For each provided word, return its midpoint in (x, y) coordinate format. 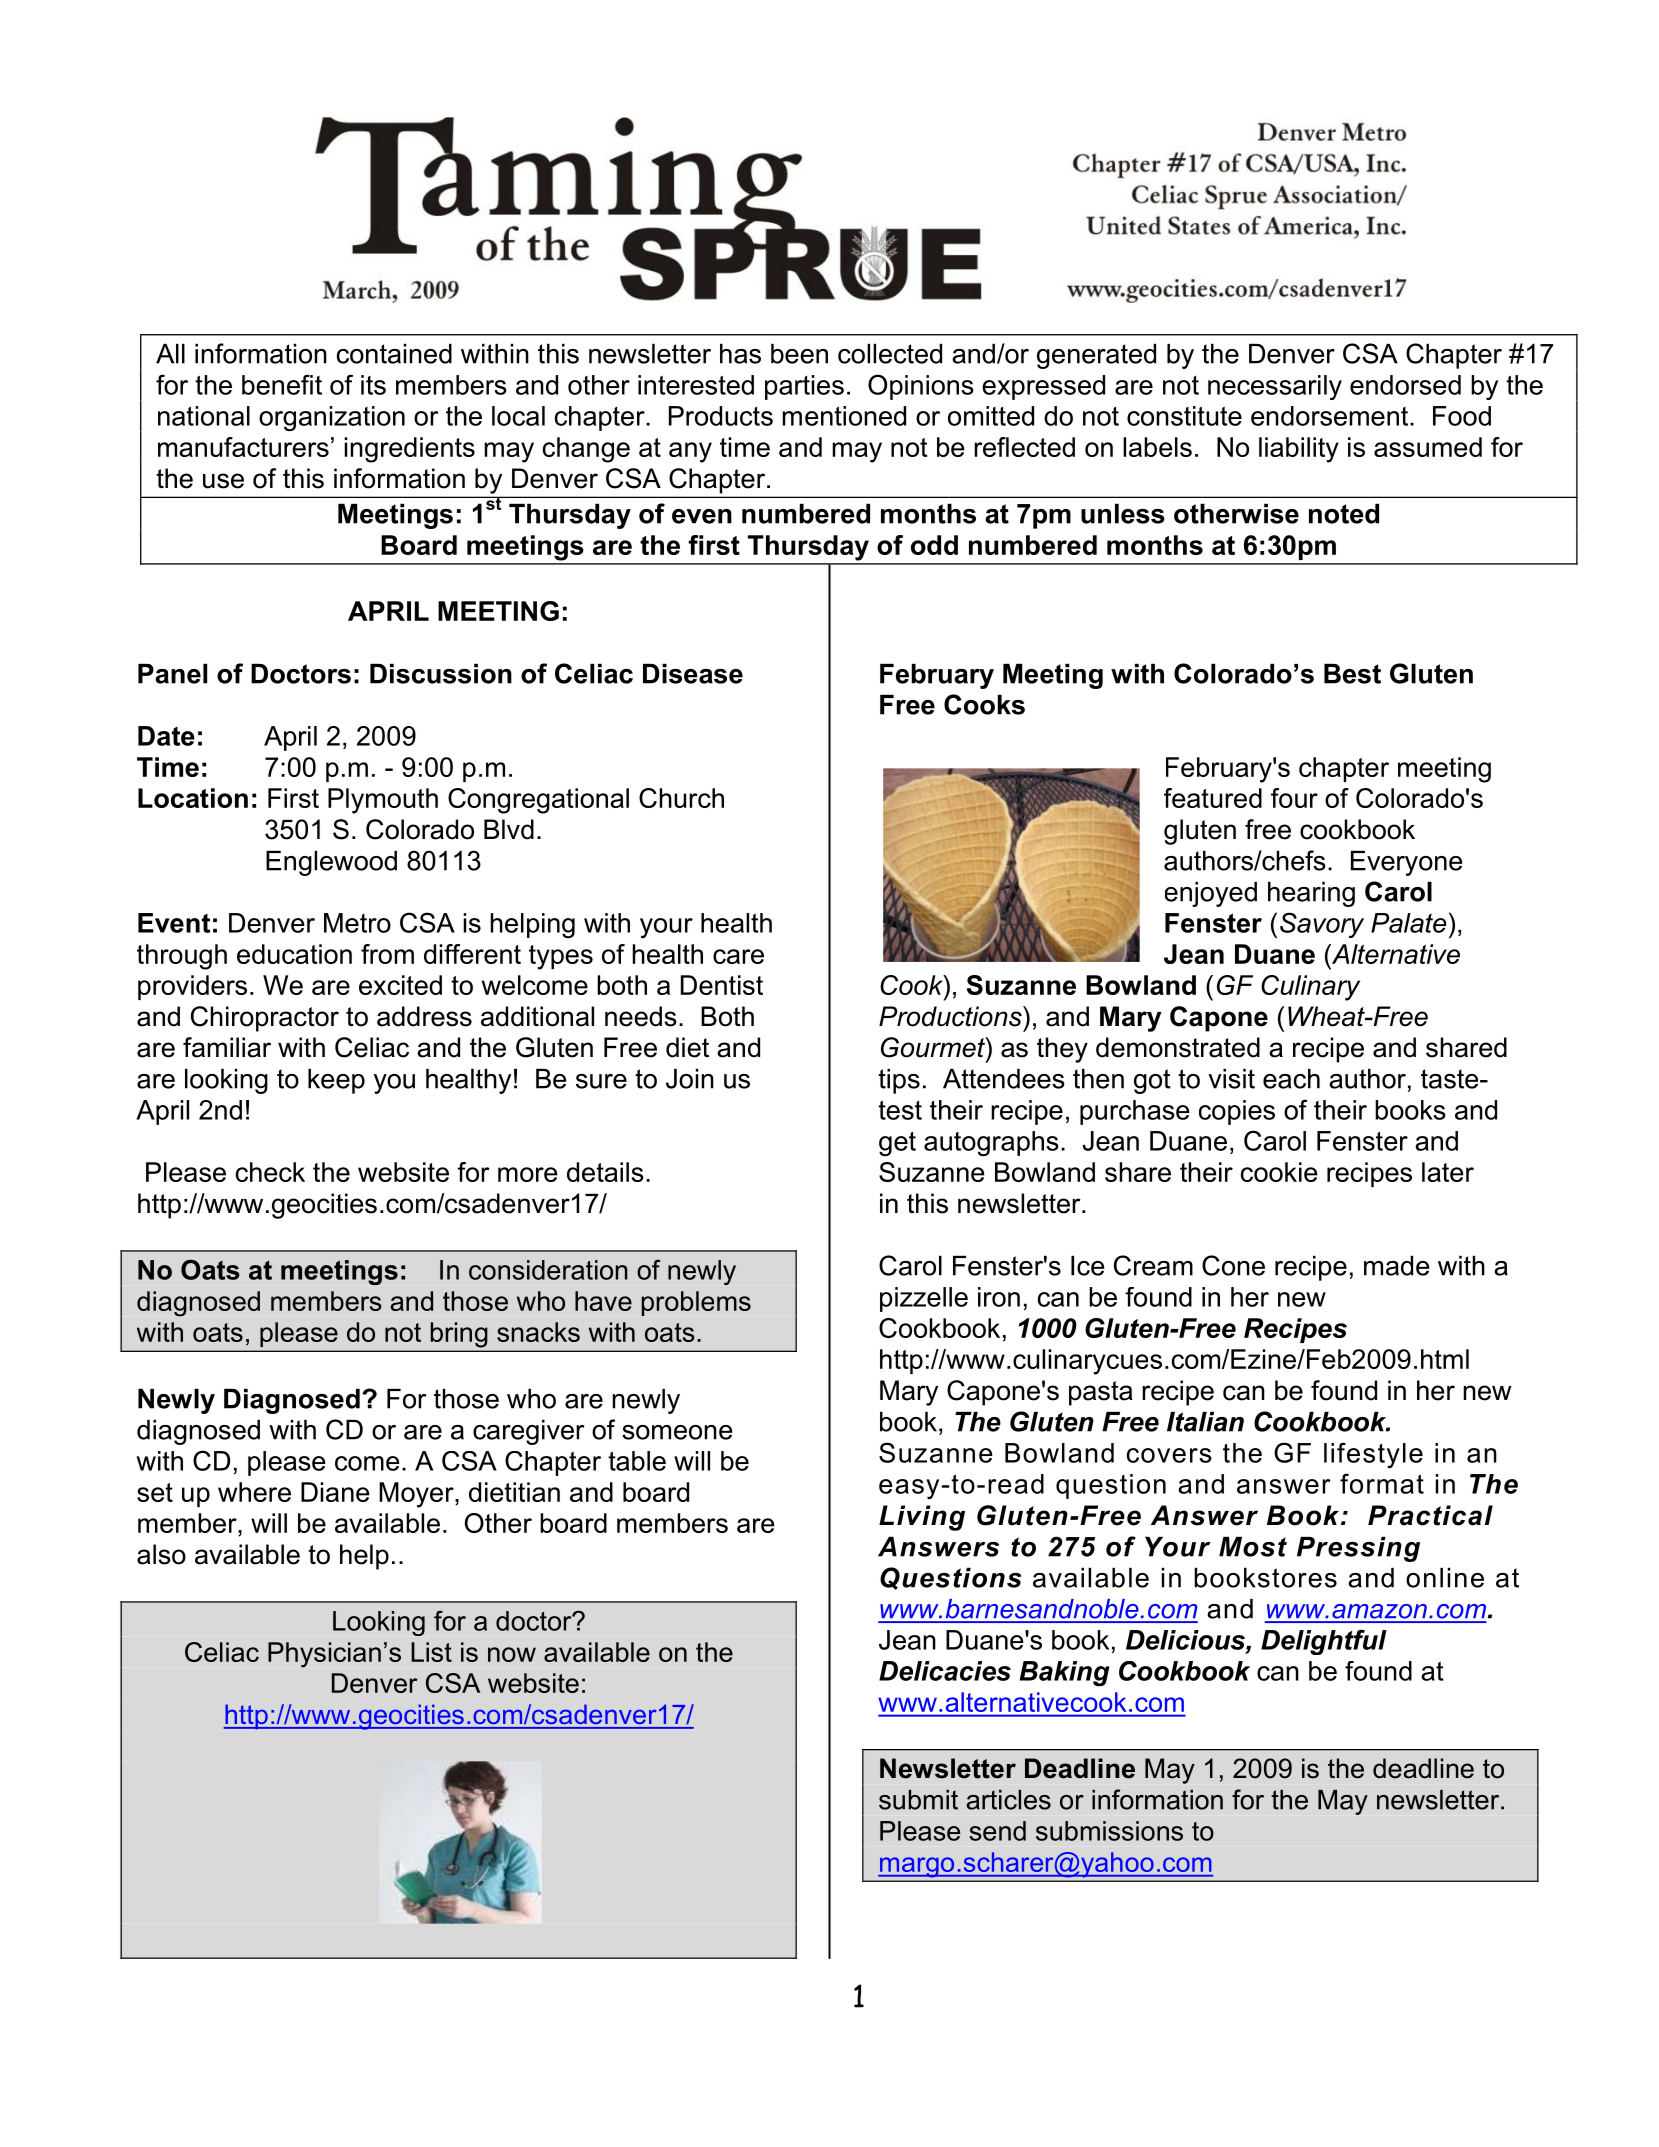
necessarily (1275, 387)
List (431, 1652)
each (1291, 1079)
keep (336, 1081)
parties (804, 387)
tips (899, 1081)
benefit (282, 384)
